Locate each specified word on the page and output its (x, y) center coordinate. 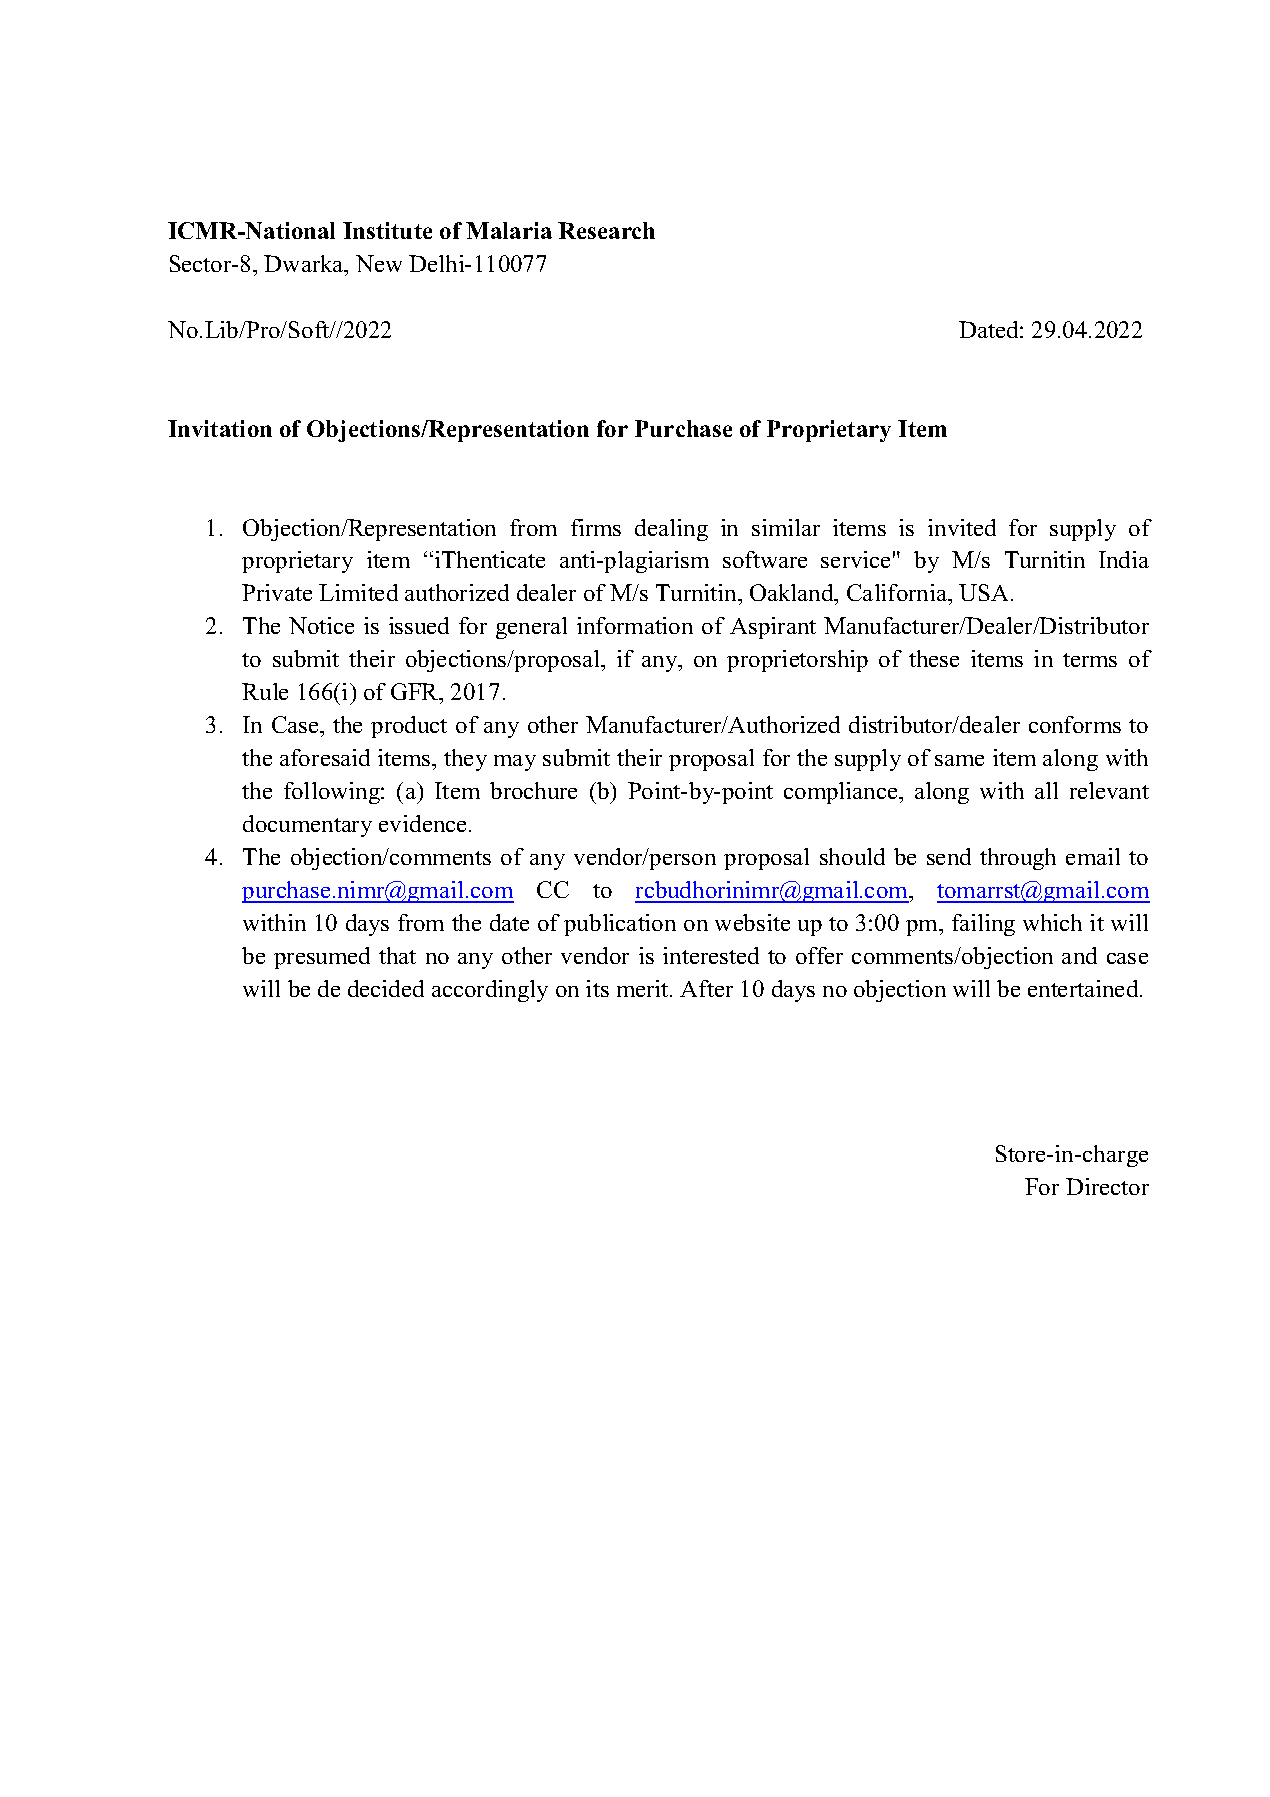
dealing (671, 530)
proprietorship (797, 661)
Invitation (220, 428)
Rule (265, 691)
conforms (1075, 724)
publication (620, 925)
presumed (322, 958)
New (379, 263)
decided (386, 988)
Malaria (509, 230)
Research (606, 230)
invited (962, 527)
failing (983, 925)
